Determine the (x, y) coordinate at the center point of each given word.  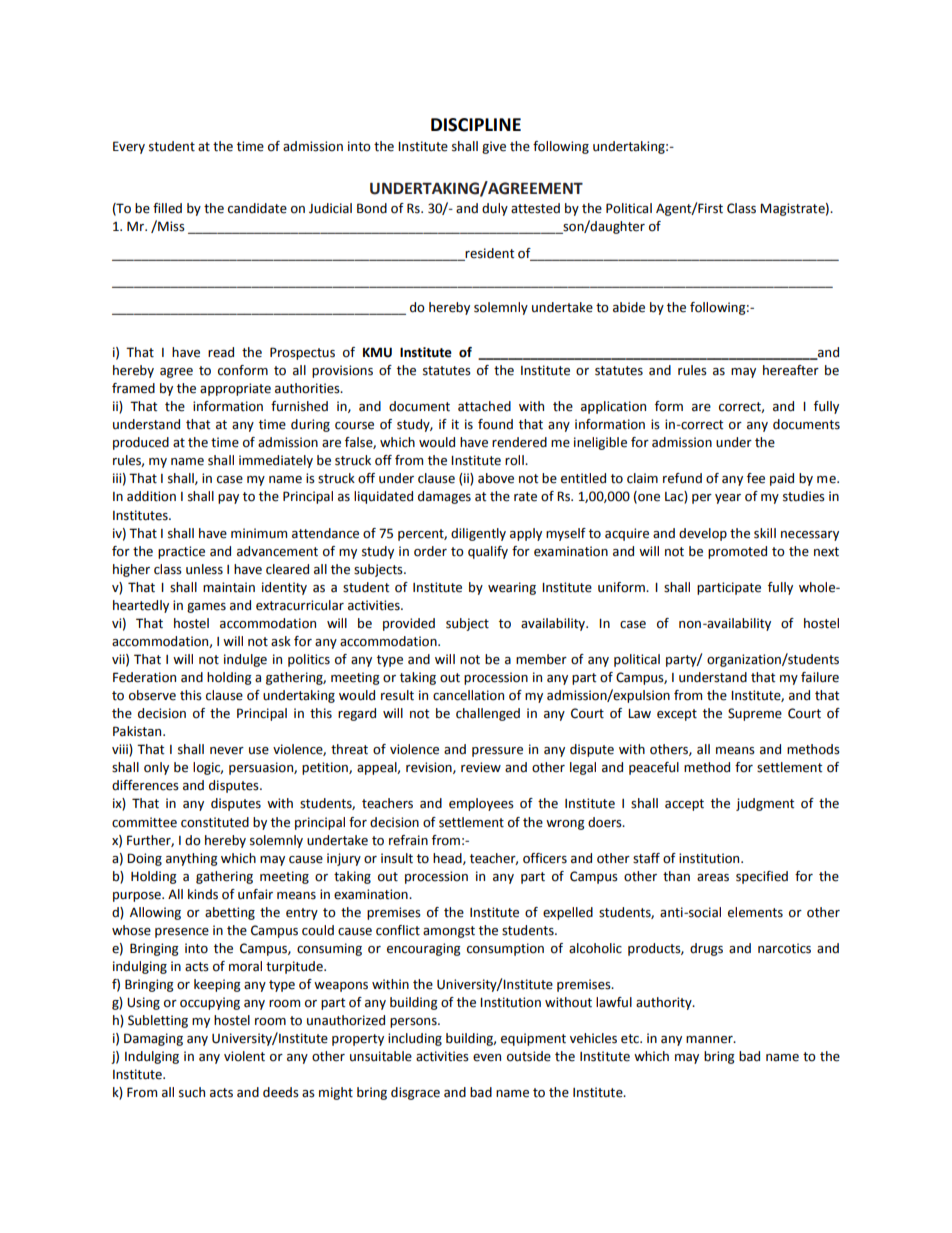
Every (129, 147)
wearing (512, 588)
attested (535, 208)
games (206, 608)
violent (244, 1056)
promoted (737, 552)
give (494, 147)
